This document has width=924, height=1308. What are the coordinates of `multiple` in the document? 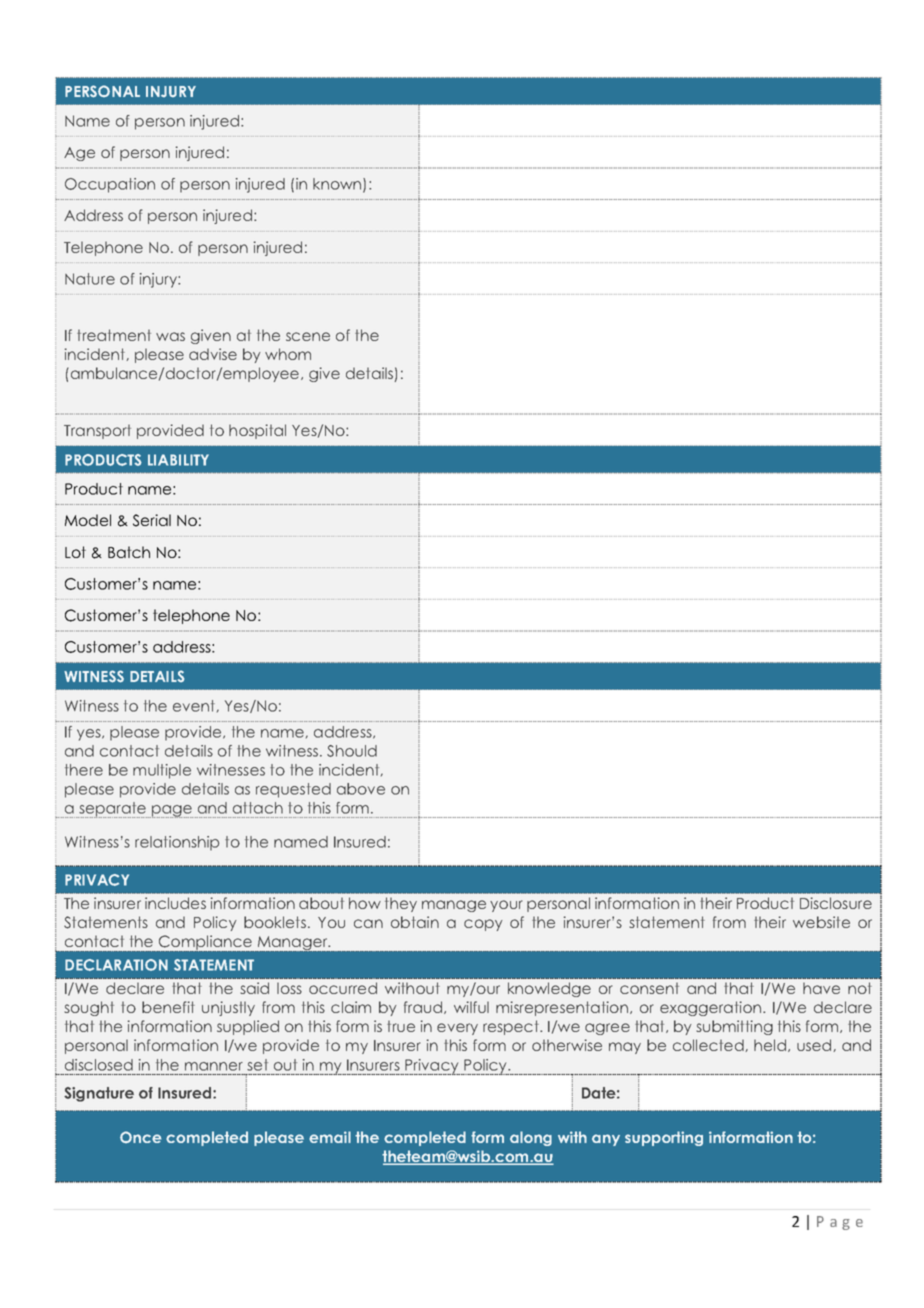 It's located at (162, 771).
